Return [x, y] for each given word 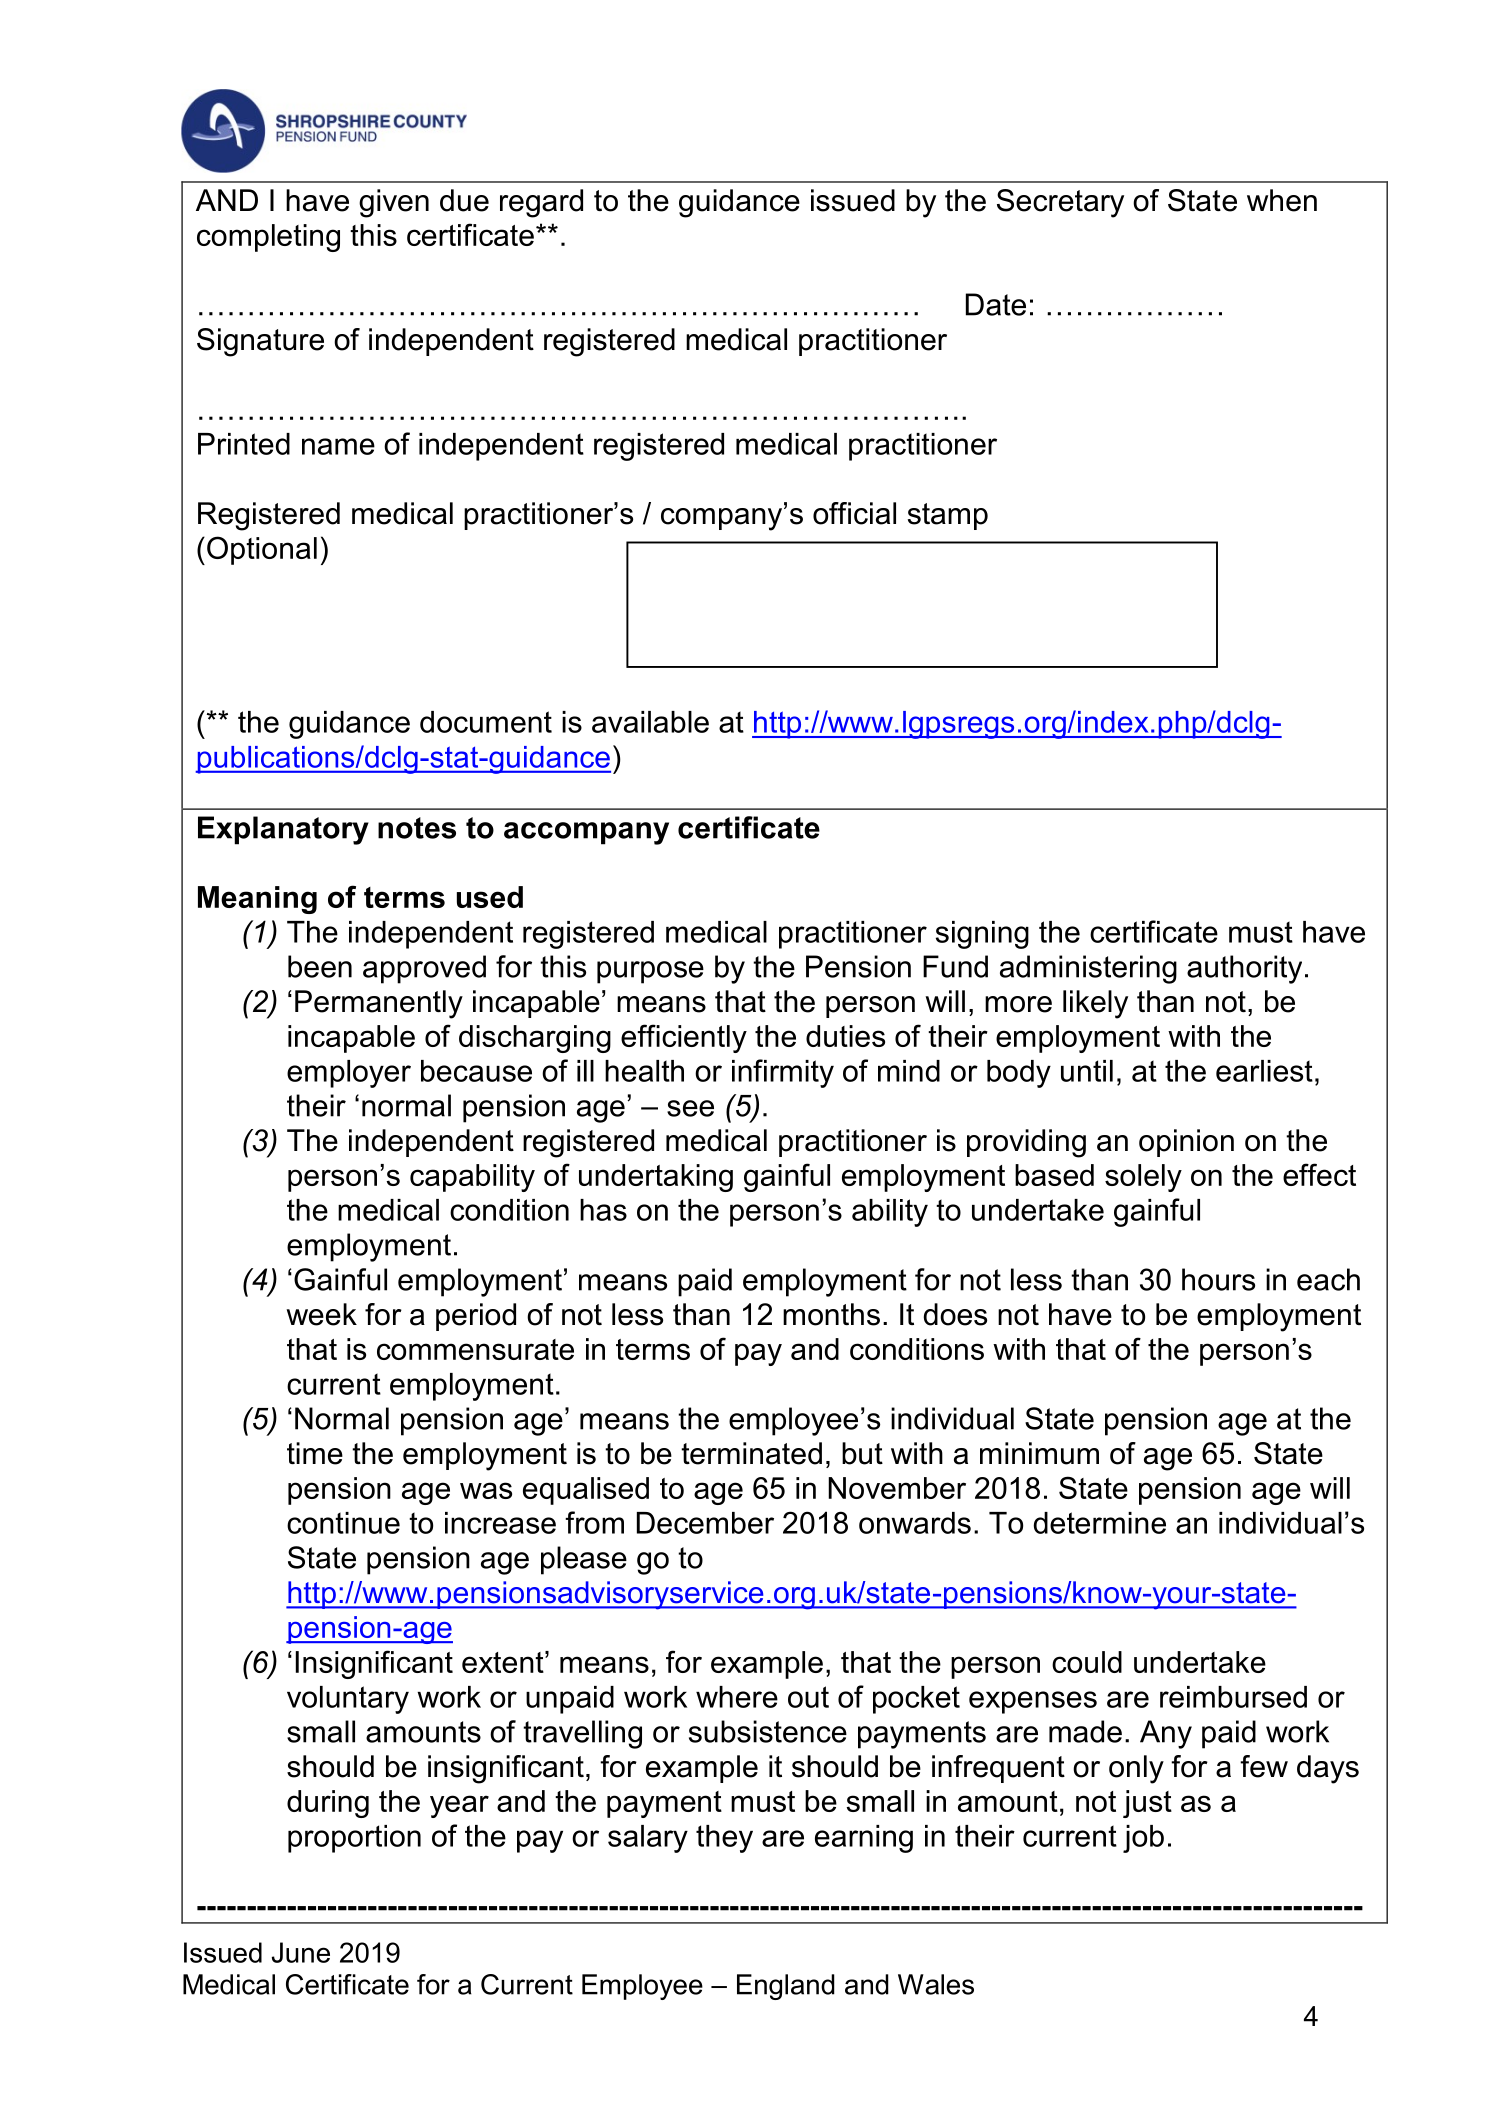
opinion [1186, 1143]
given [394, 203]
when [1282, 200]
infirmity [783, 1073]
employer [349, 1074]
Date [996, 304]
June [301, 1952]
